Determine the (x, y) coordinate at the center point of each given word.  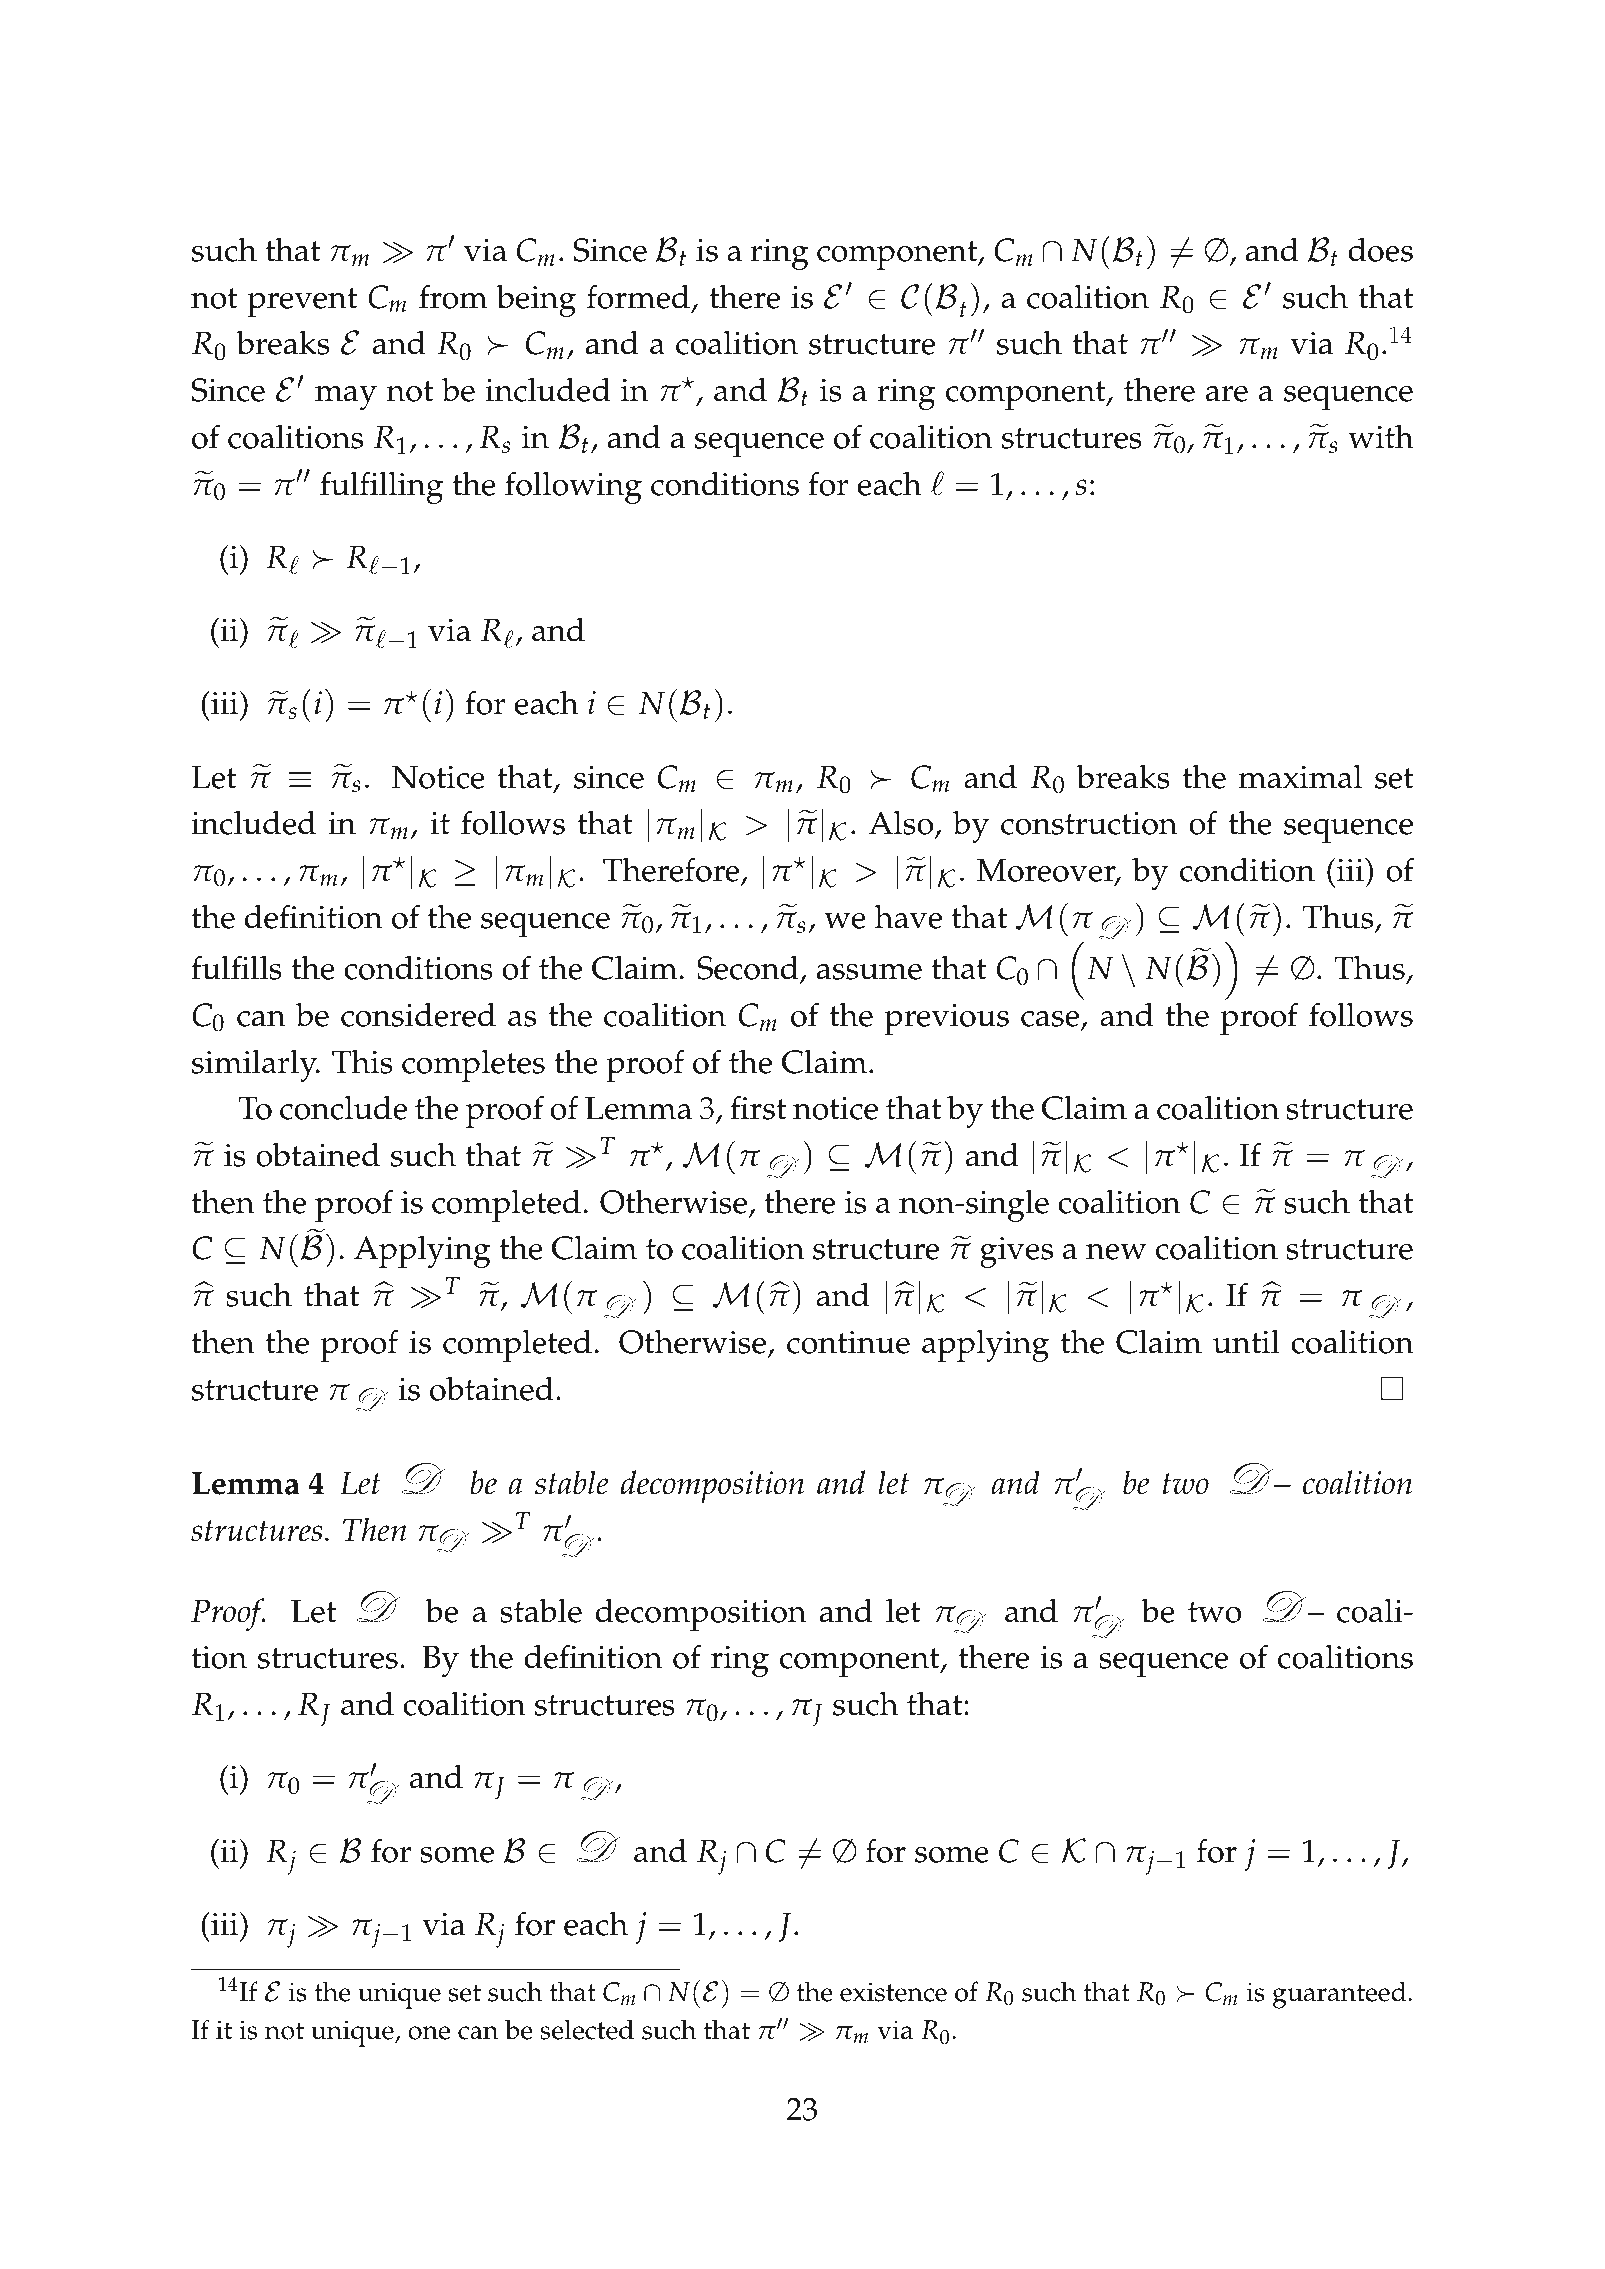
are (1227, 394)
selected (587, 2029)
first (758, 1107)
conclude (343, 1107)
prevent (302, 302)
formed (638, 296)
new (1116, 1252)
